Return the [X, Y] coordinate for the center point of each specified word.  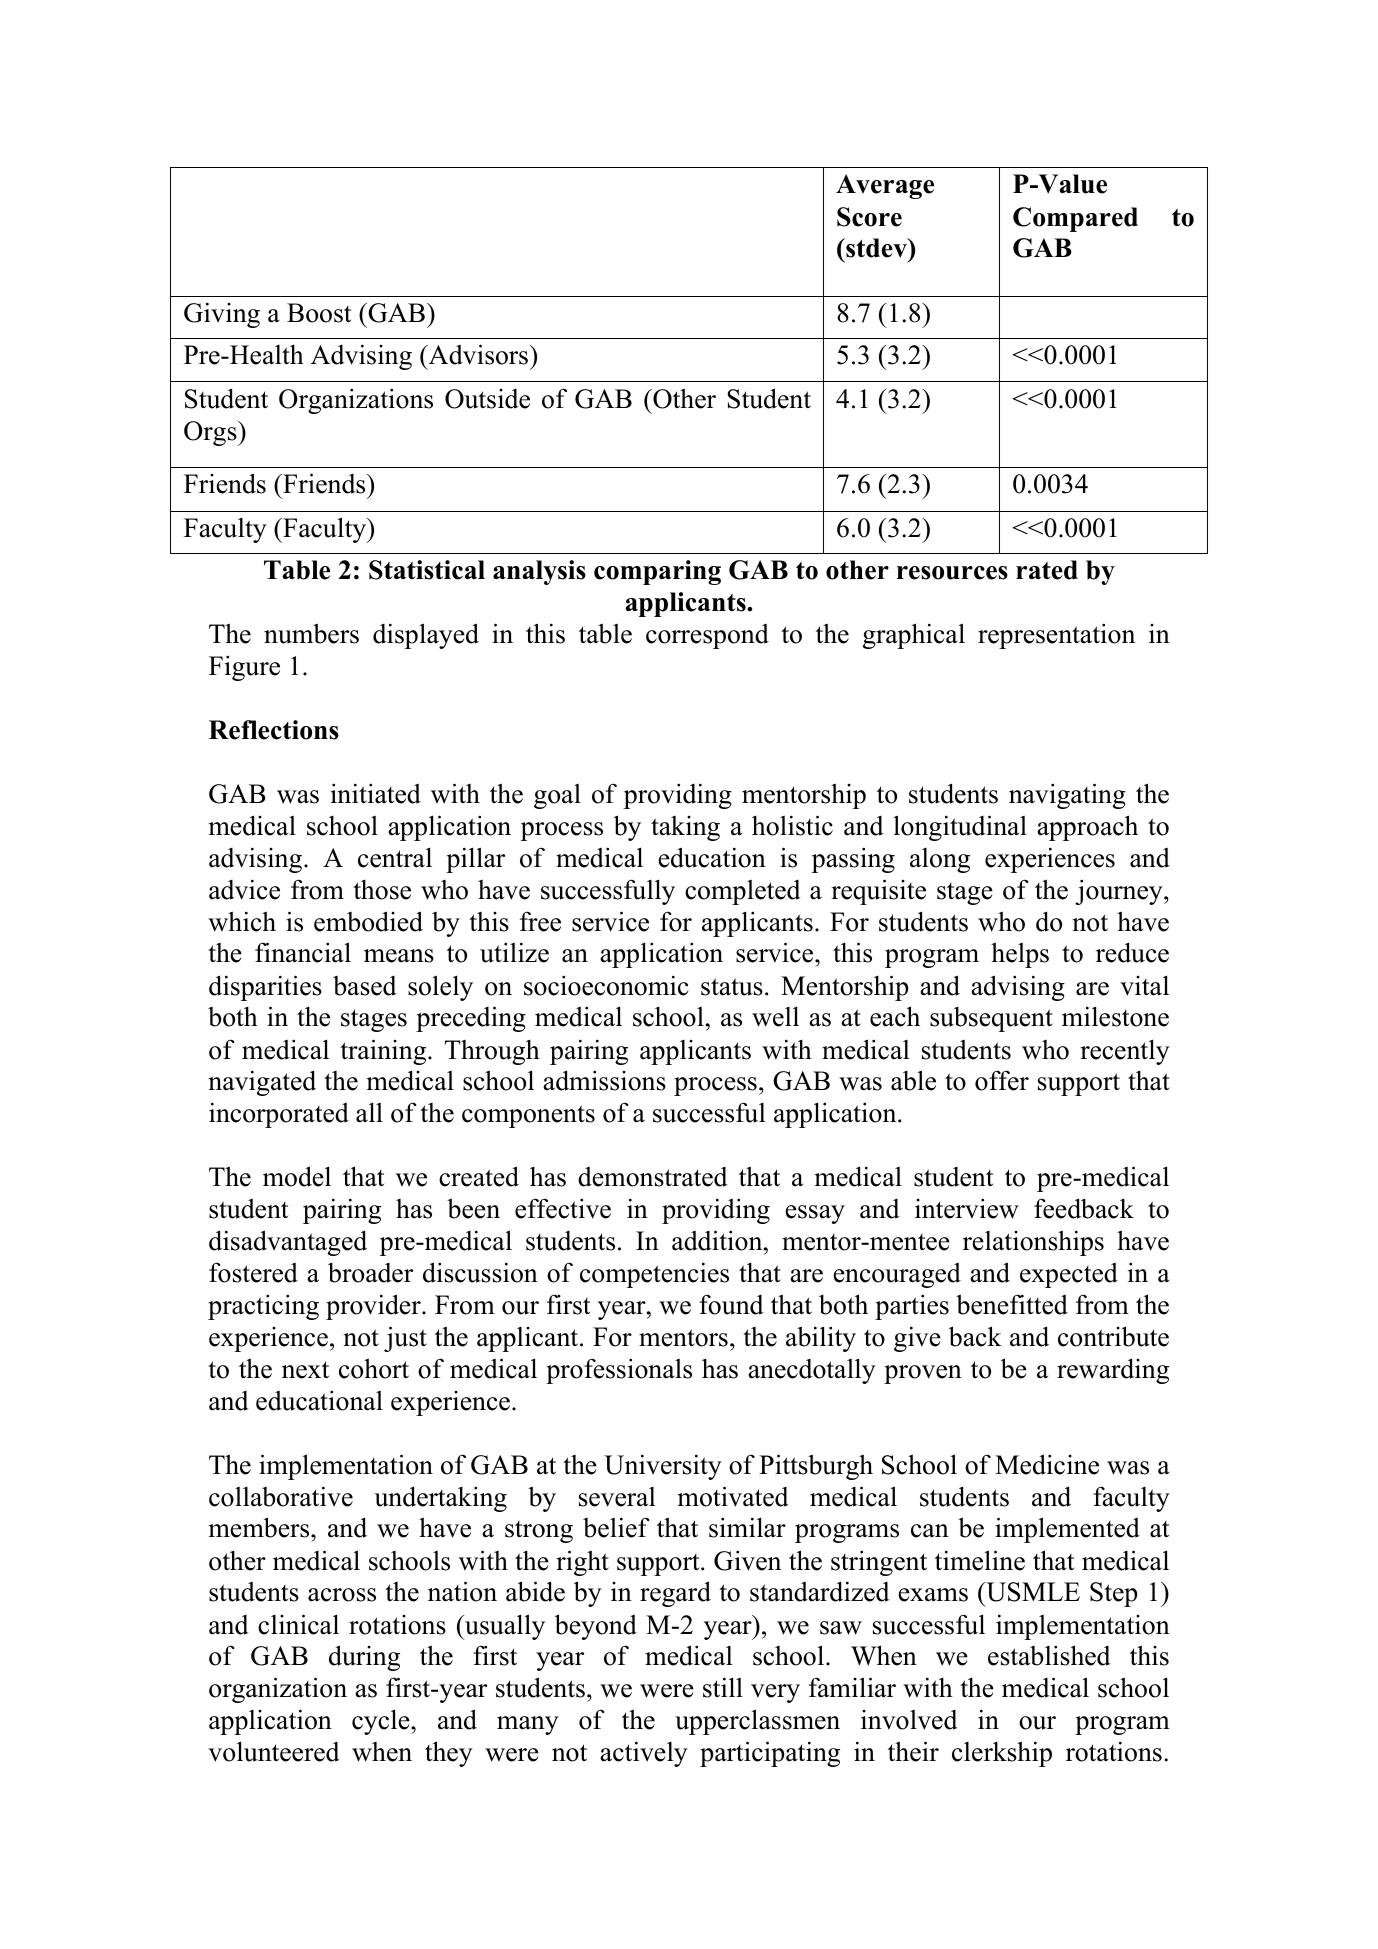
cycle [382, 1722]
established [1049, 1655]
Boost [319, 313]
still [723, 1687]
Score [869, 217]
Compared [1075, 219]
